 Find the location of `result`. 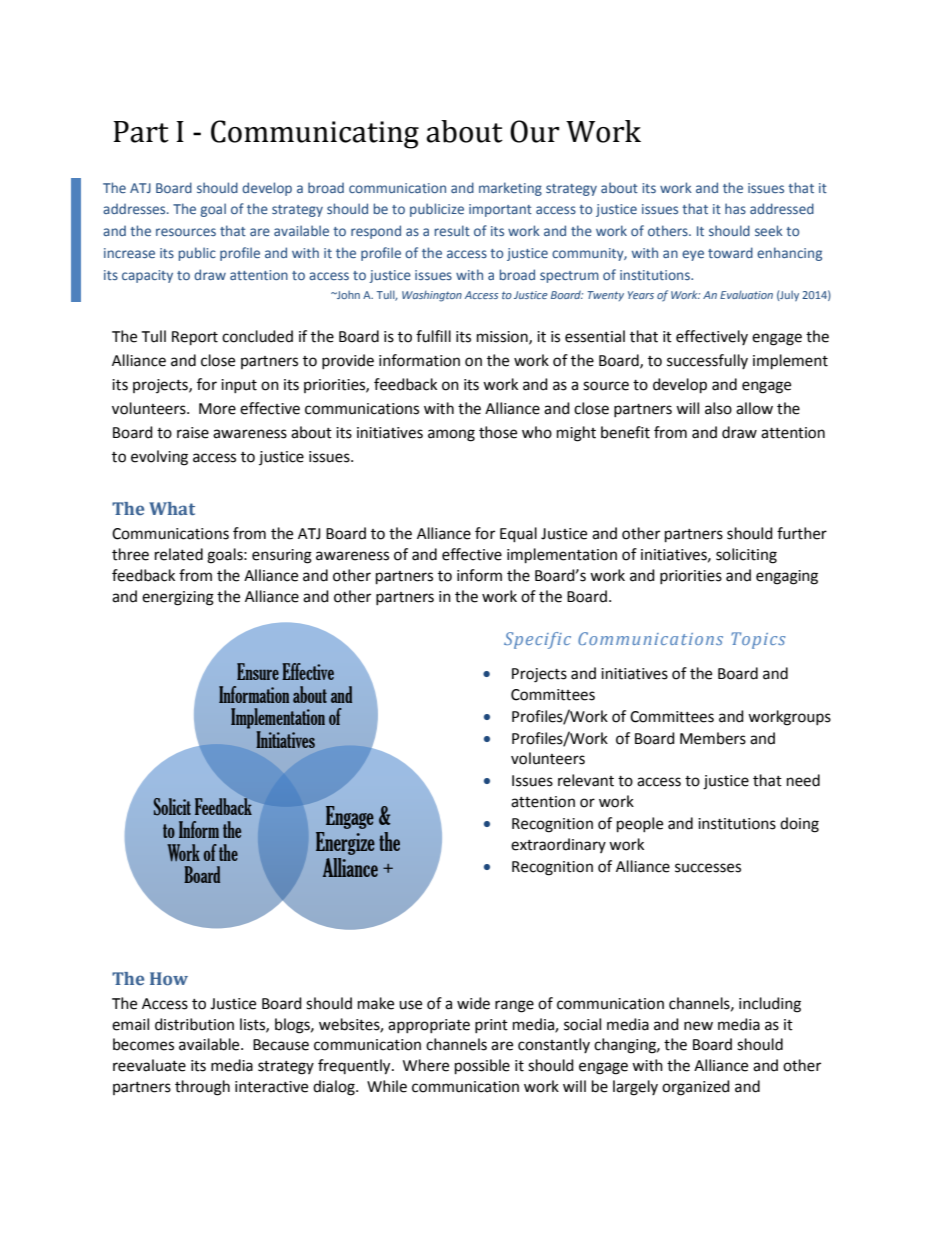

result is located at coordinates (452, 230).
